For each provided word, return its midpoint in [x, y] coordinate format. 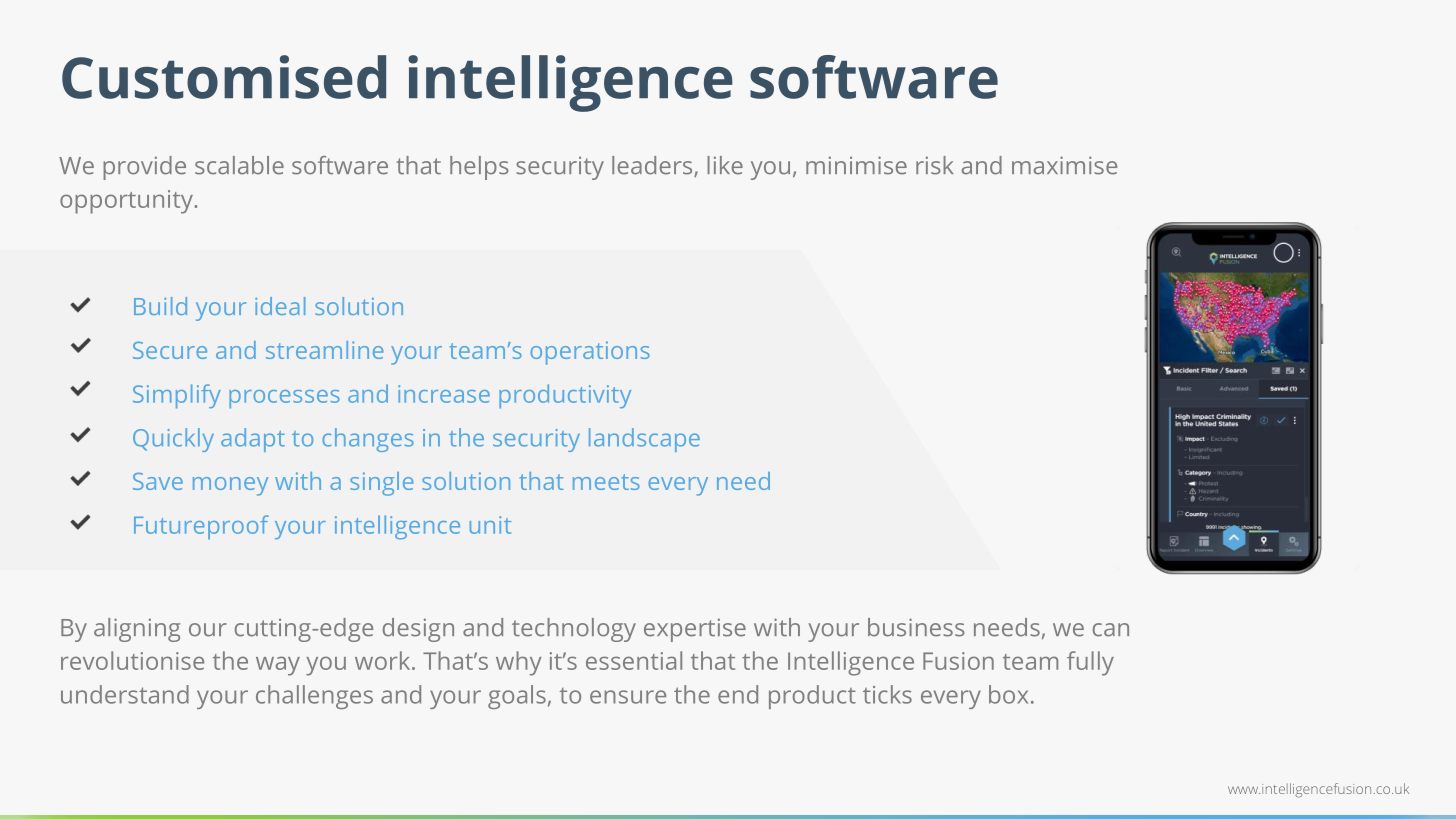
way [278, 666]
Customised [224, 77]
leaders [653, 166]
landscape [644, 440]
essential [634, 660]
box [1008, 694]
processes [284, 399]
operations [590, 353]
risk [934, 165]
